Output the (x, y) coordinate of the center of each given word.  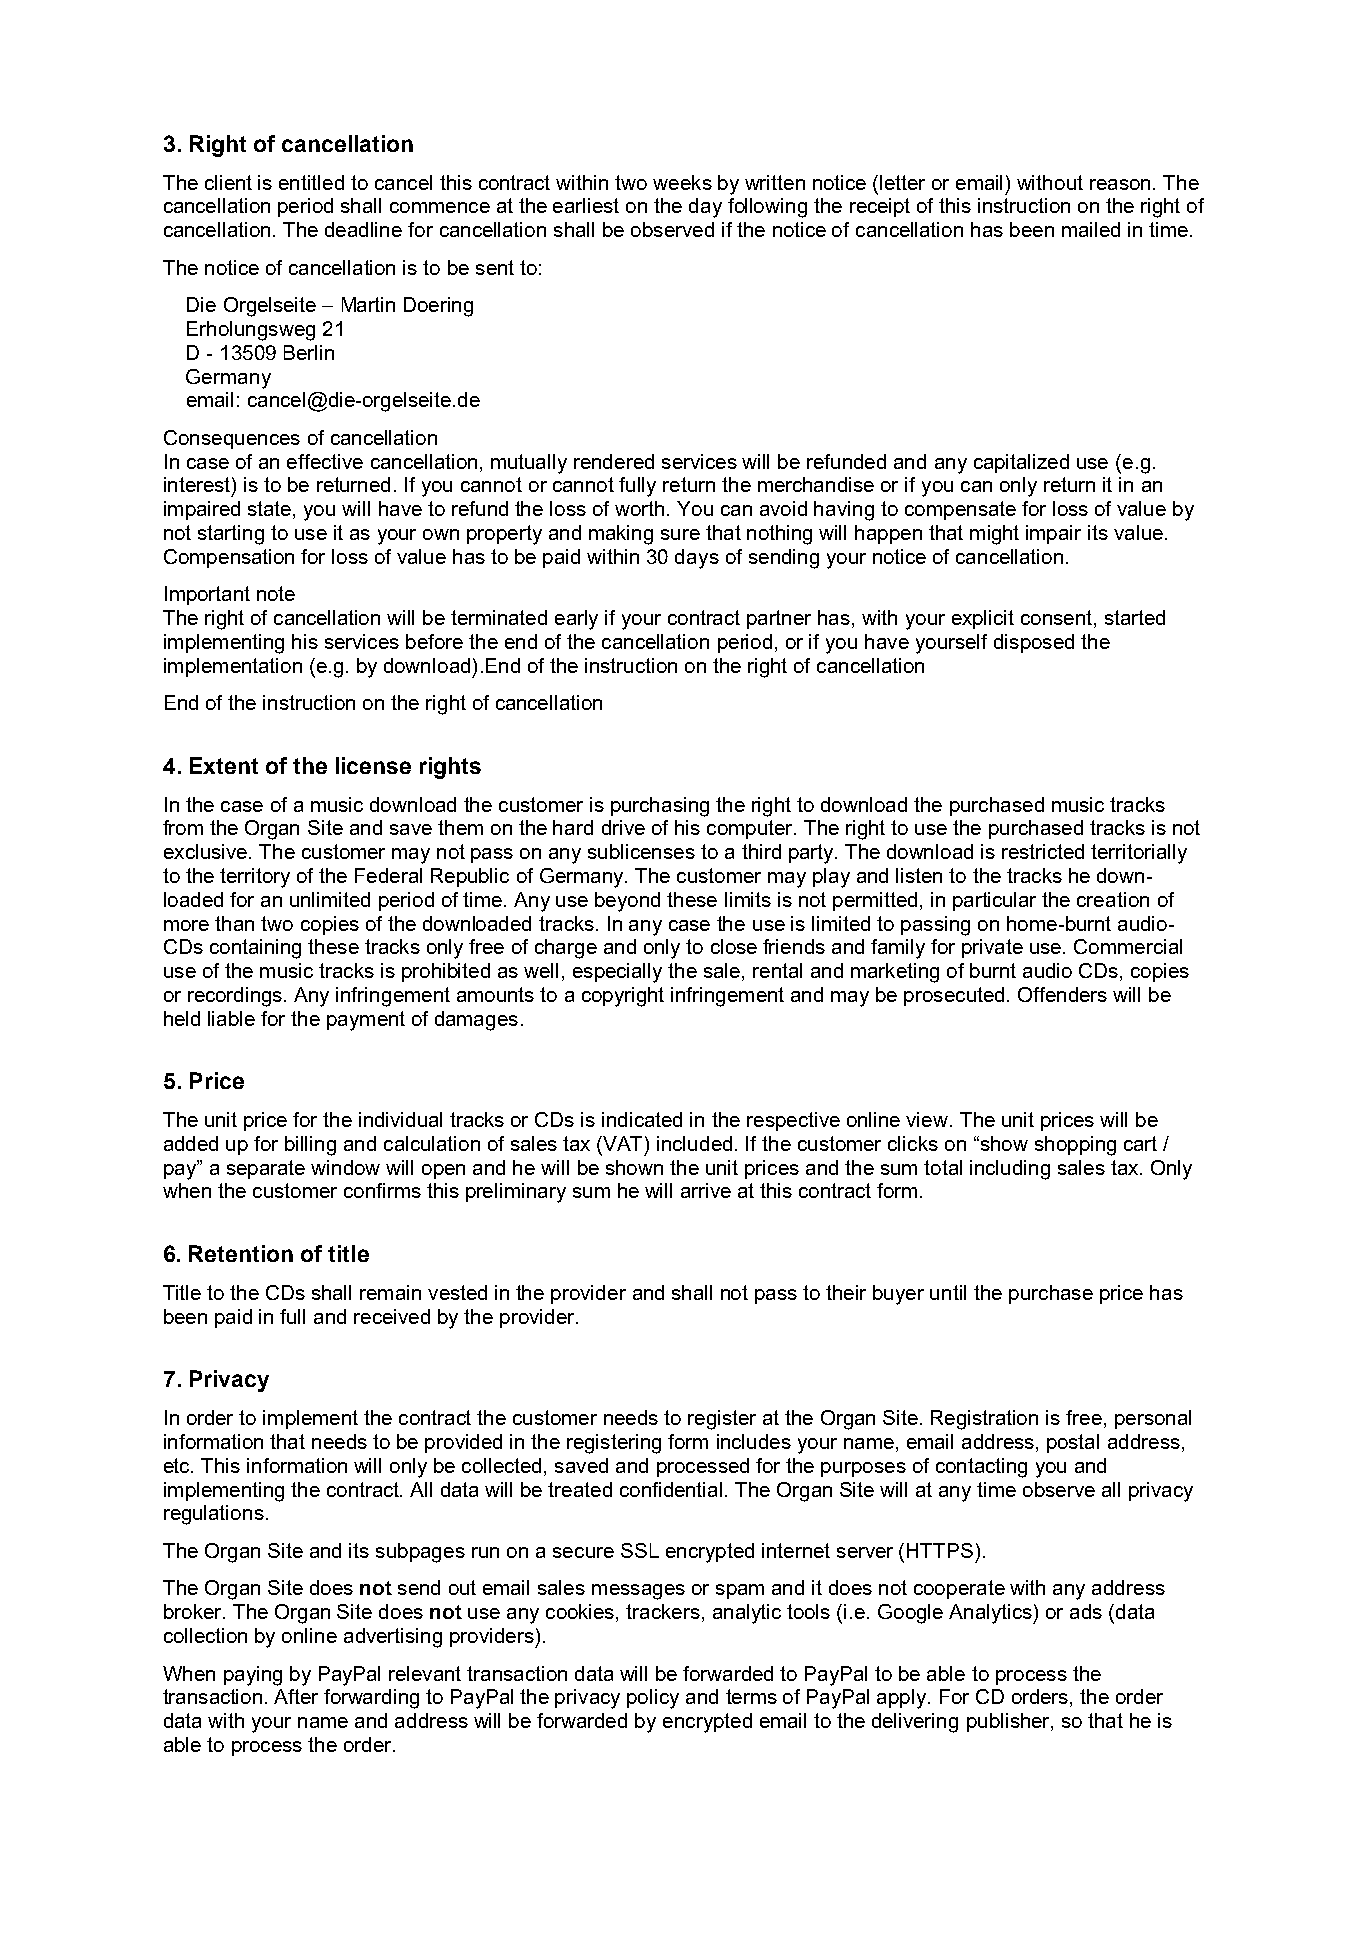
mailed (1091, 229)
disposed (1034, 643)
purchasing (660, 807)
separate (266, 1169)
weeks (682, 182)
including (1010, 1170)
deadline (363, 229)
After (296, 1696)
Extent (224, 765)
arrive (706, 1190)
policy (653, 1699)
